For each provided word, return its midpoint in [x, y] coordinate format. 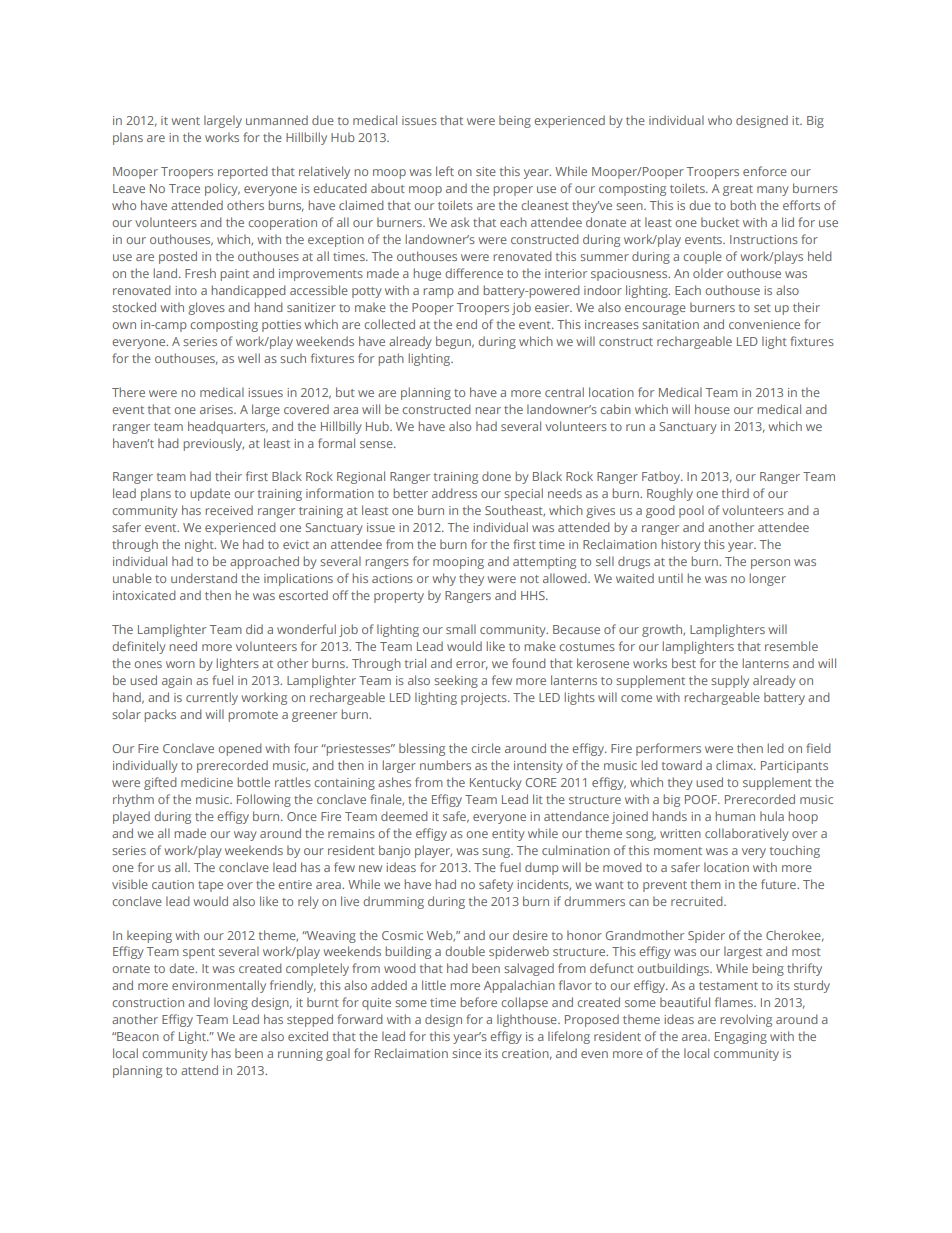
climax [736, 765]
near [488, 410]
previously [213, 444]
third [735, 493]
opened [240, 749]
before [478, 1002]
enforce [765, 171]
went [185, 121]
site [486, 171]
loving [231, 1003]
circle [486, 748]
